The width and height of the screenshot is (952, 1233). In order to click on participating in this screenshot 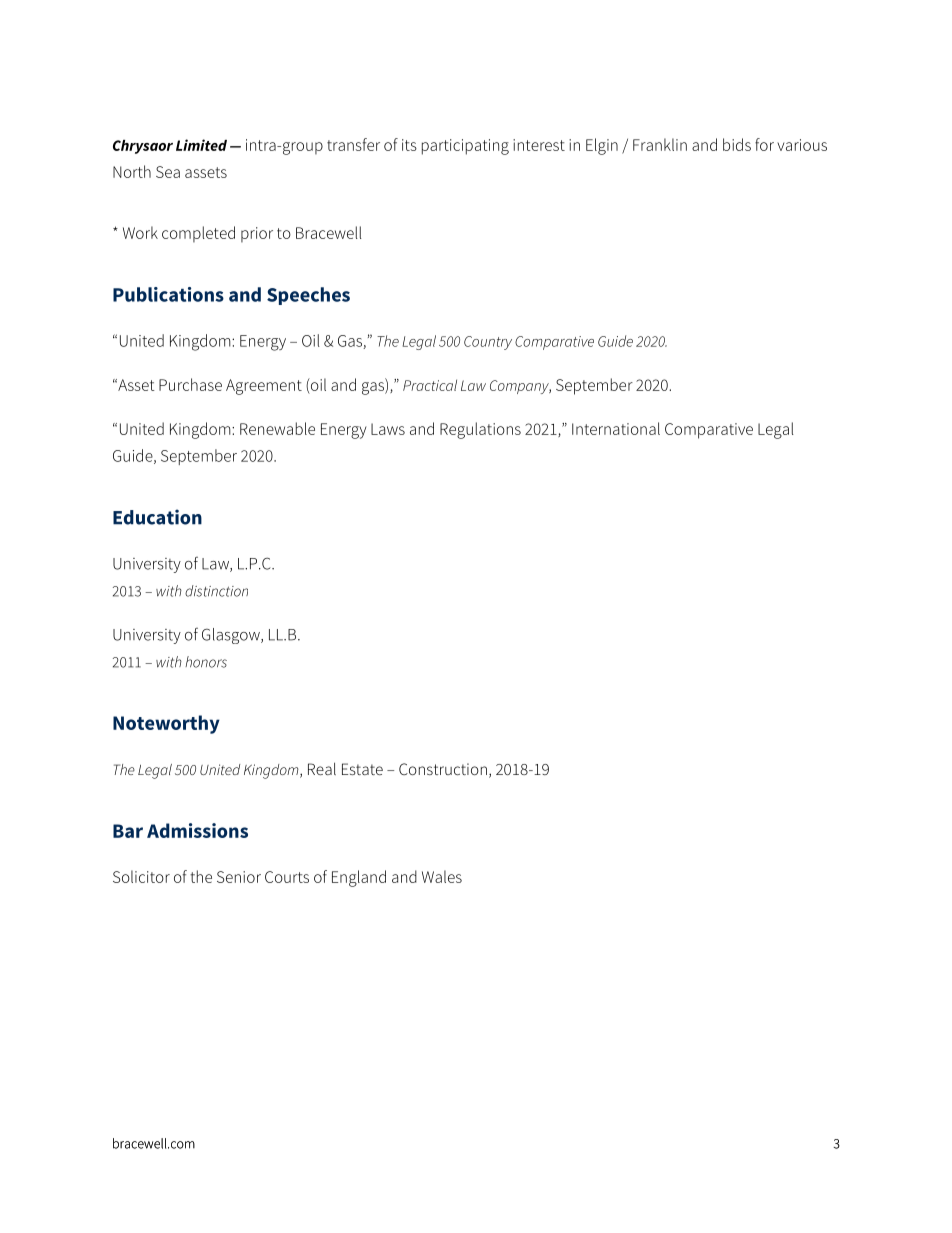, I will do `click(465, 147)`.
